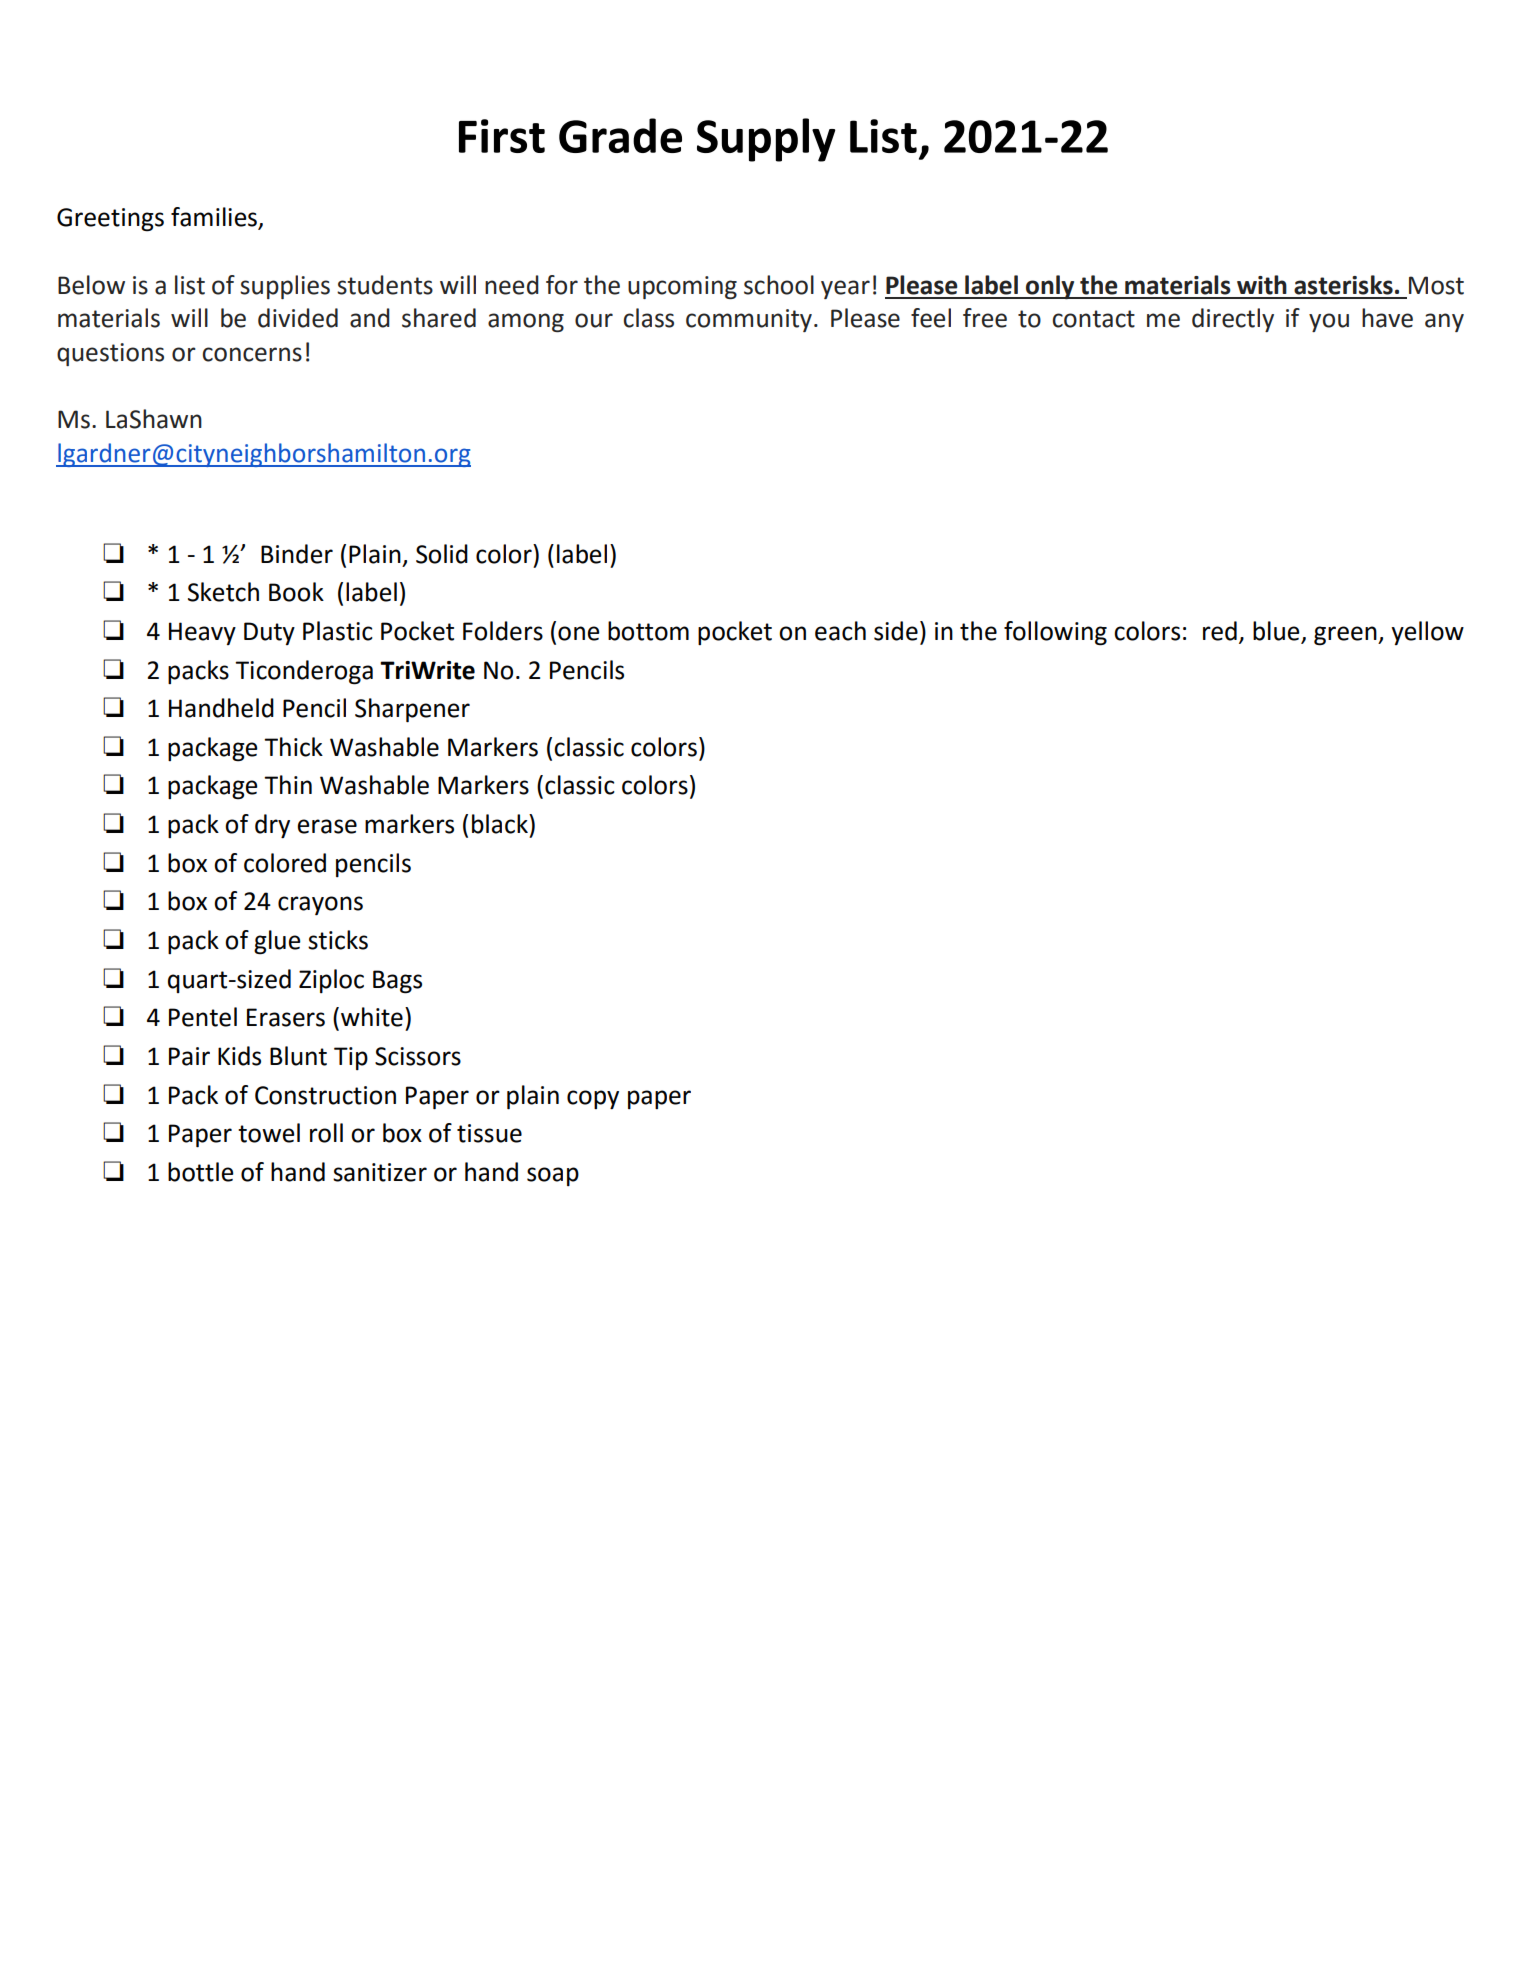 Image resolution: width=1532 pixels, height=1982 pixels. Describe the element at coordinates (1262, 285) in the page. I see `with` at that location.
